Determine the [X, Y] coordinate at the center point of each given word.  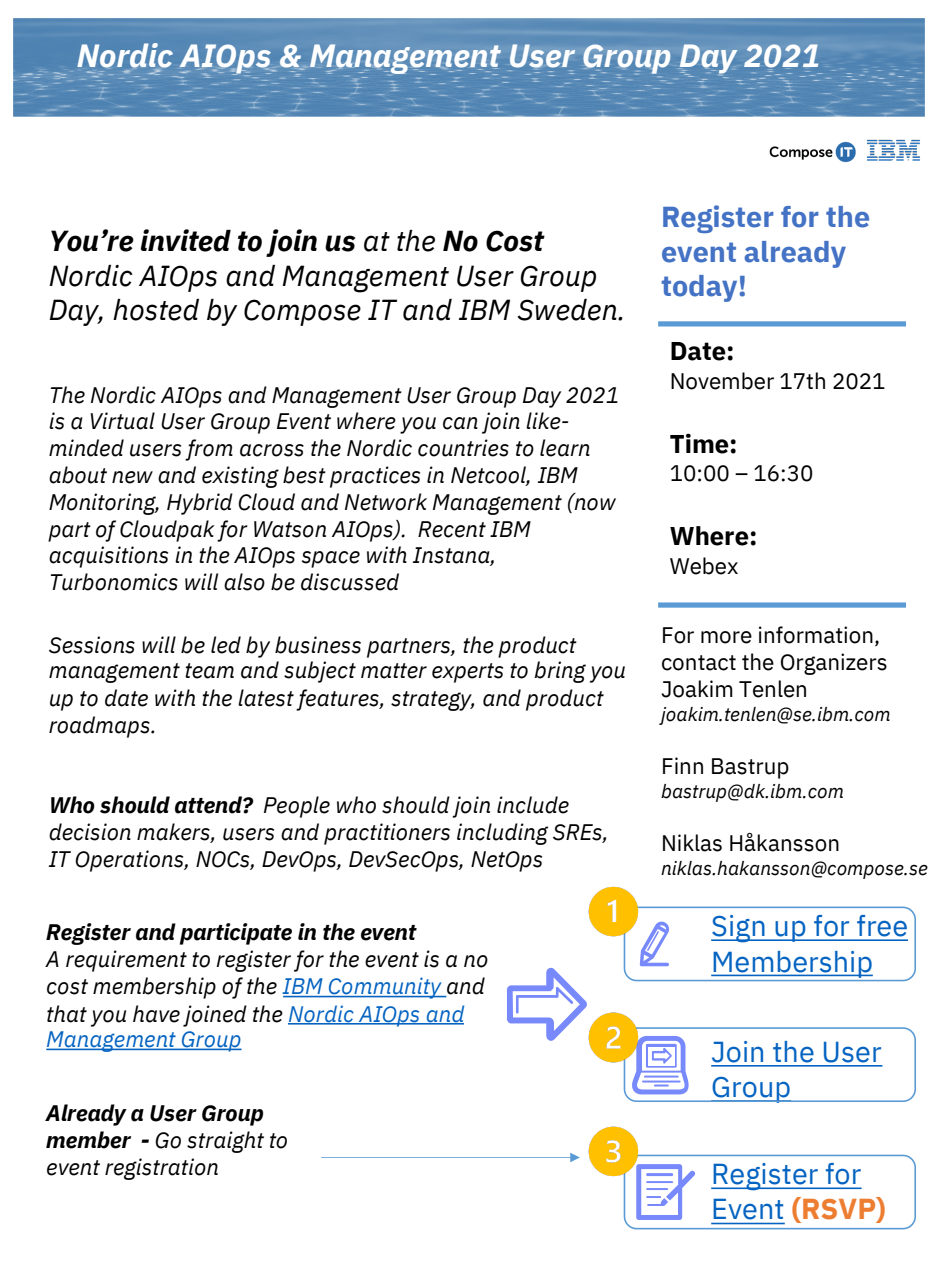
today [699, 288]
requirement [126, 961]
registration [161, 1169]
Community [385, 988]
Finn [683, 765]
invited [186, 240]
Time [699, 443]
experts [467, 673]
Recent [452, 529]
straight [225, 1142]
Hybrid [200, 504]
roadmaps [100, 727]
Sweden [568, 310]
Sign [739, 929]
